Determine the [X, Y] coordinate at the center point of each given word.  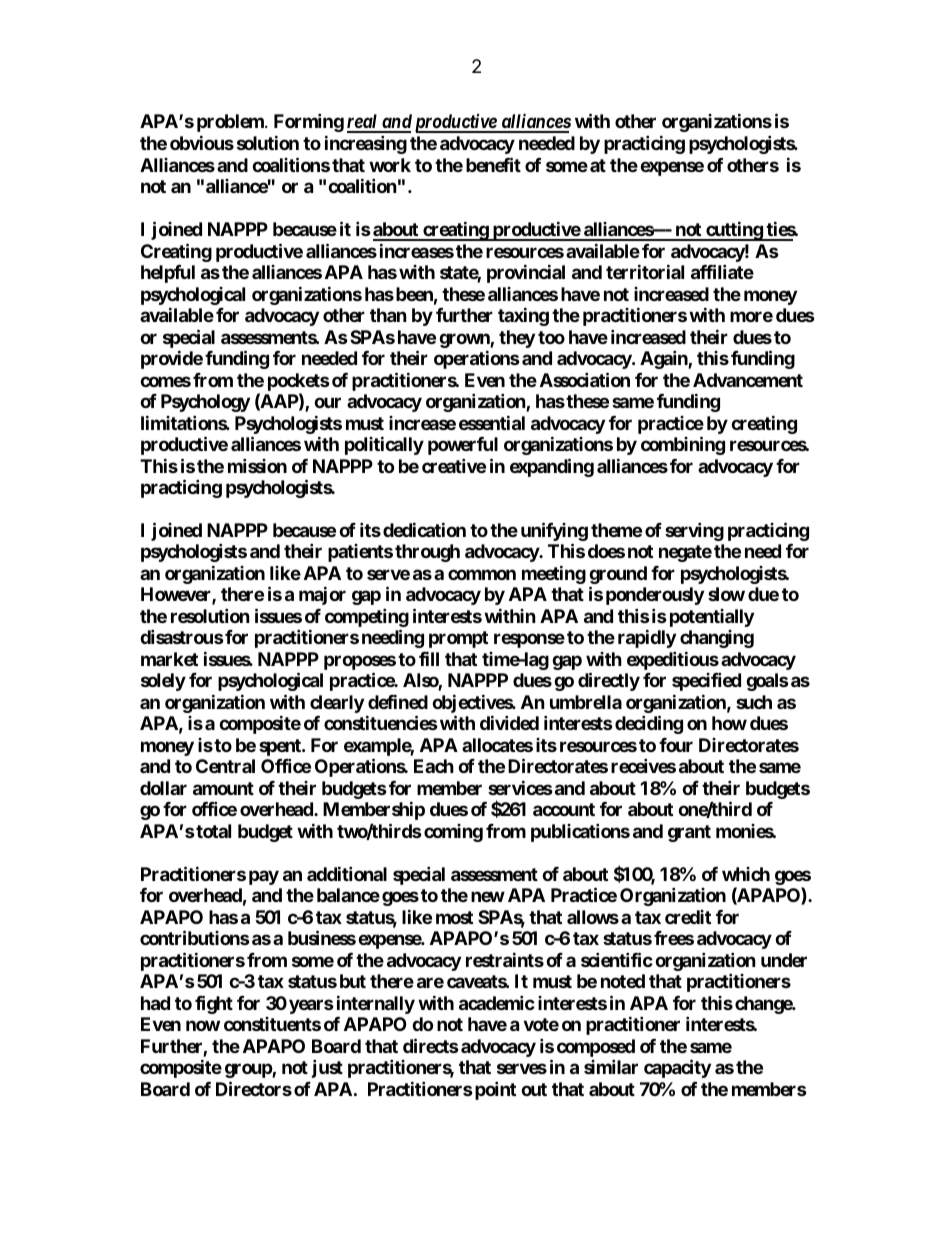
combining [683, 445]
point [495, 1090]
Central [225, 766]
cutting [734, 231]
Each [434, 766]
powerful [463, 446]
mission [257, 465]
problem [231, 123]
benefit [493, 164]
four [676, 745]
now [203, 1025]
